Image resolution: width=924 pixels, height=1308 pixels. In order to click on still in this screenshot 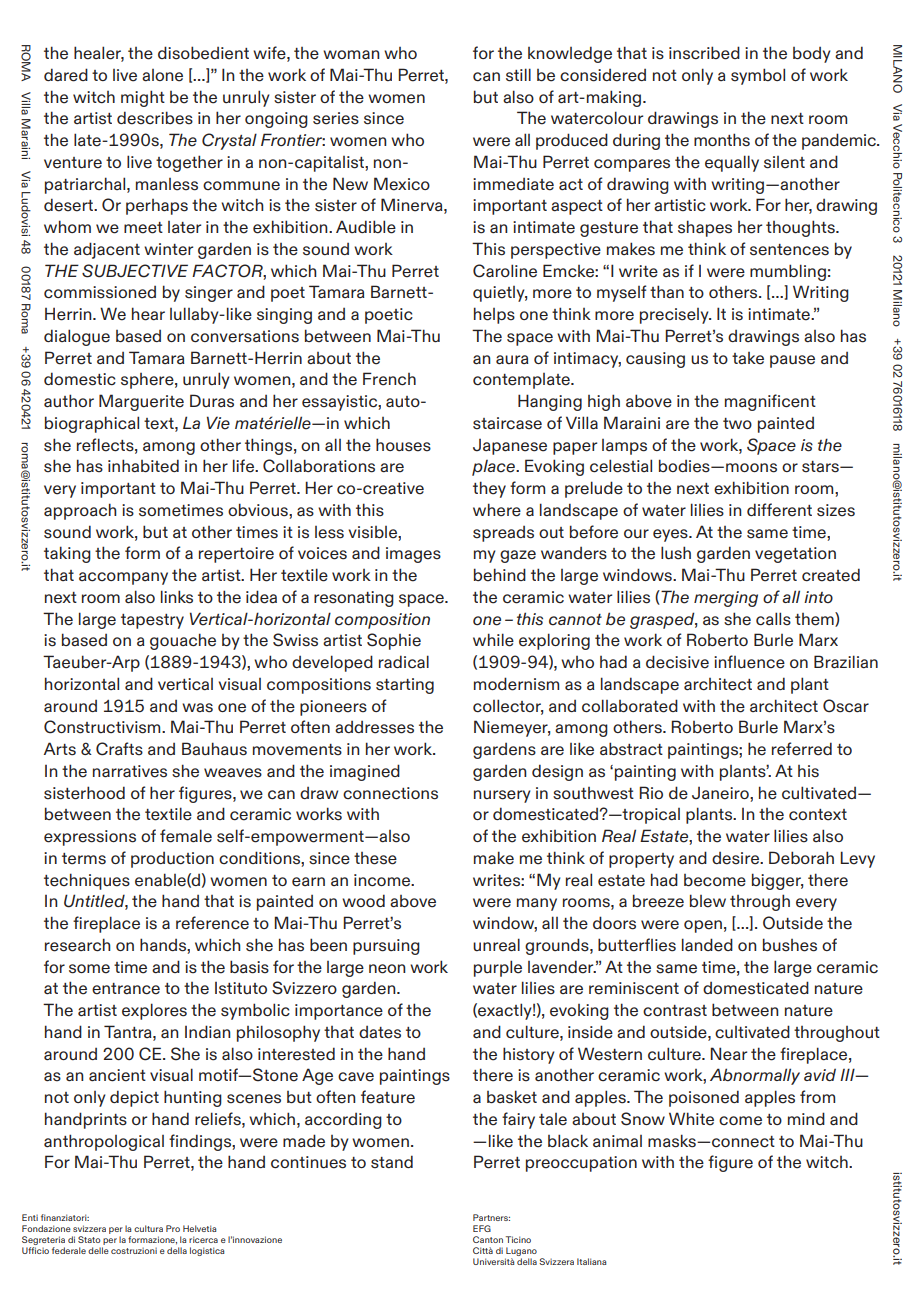, I will do `click(518, 75)`.
